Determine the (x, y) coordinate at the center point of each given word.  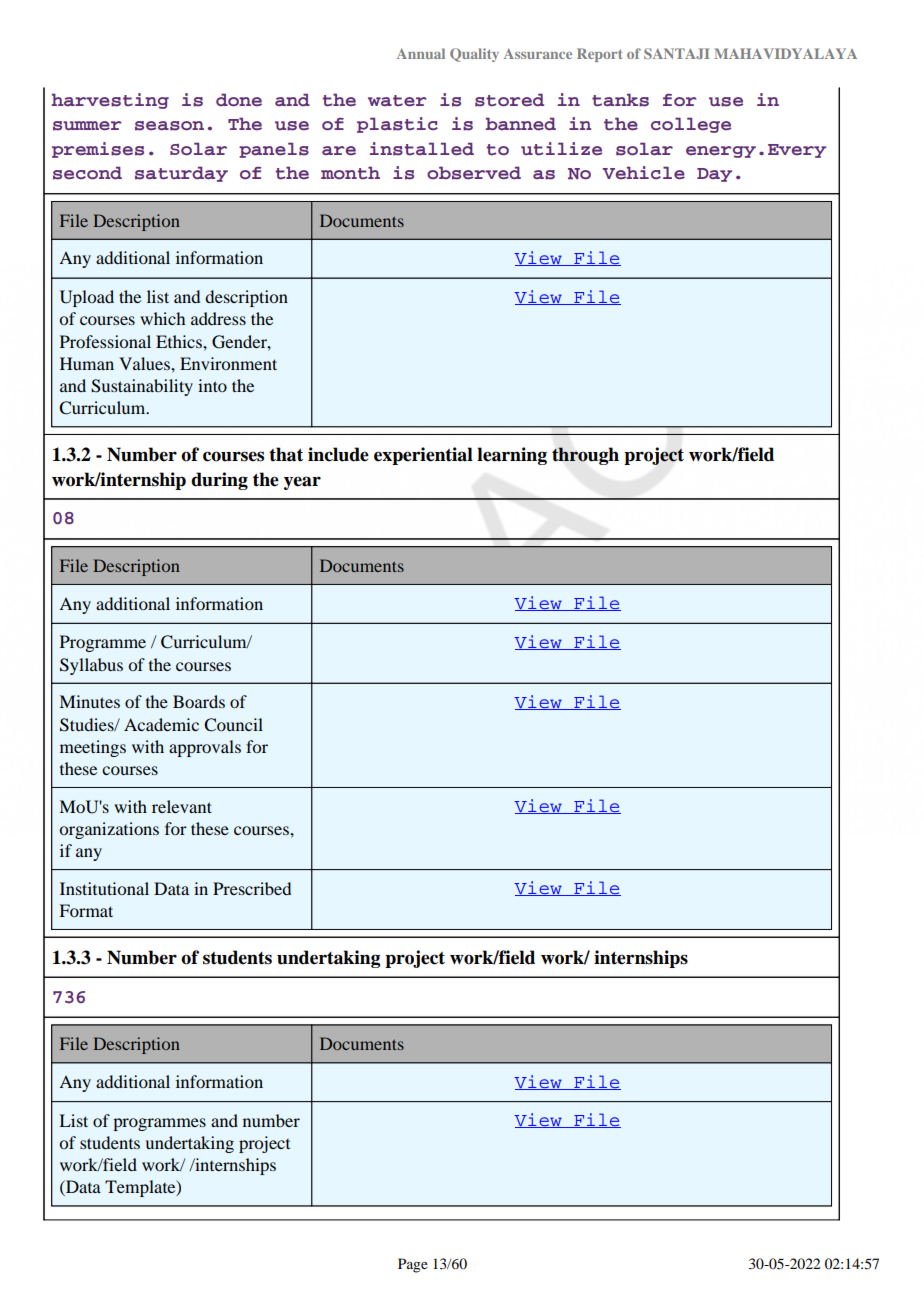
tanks (620, 100)
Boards (199, 701)
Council (233, 725)
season (169, 126)
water (397, 101)
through (585, 456)
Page (413, 1265)
